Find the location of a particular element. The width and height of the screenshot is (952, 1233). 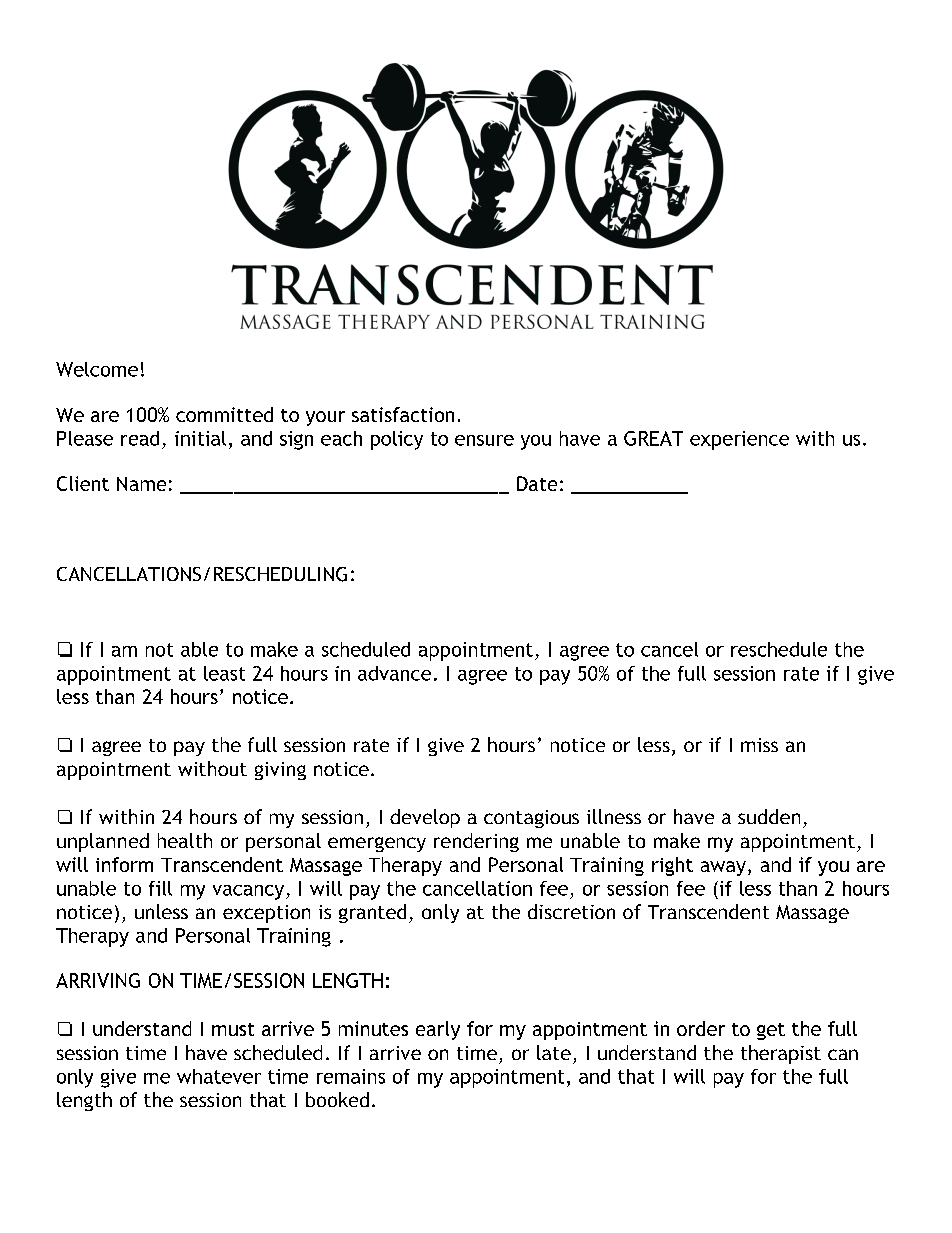

satisfaction is located at coordinates (403, 414).
